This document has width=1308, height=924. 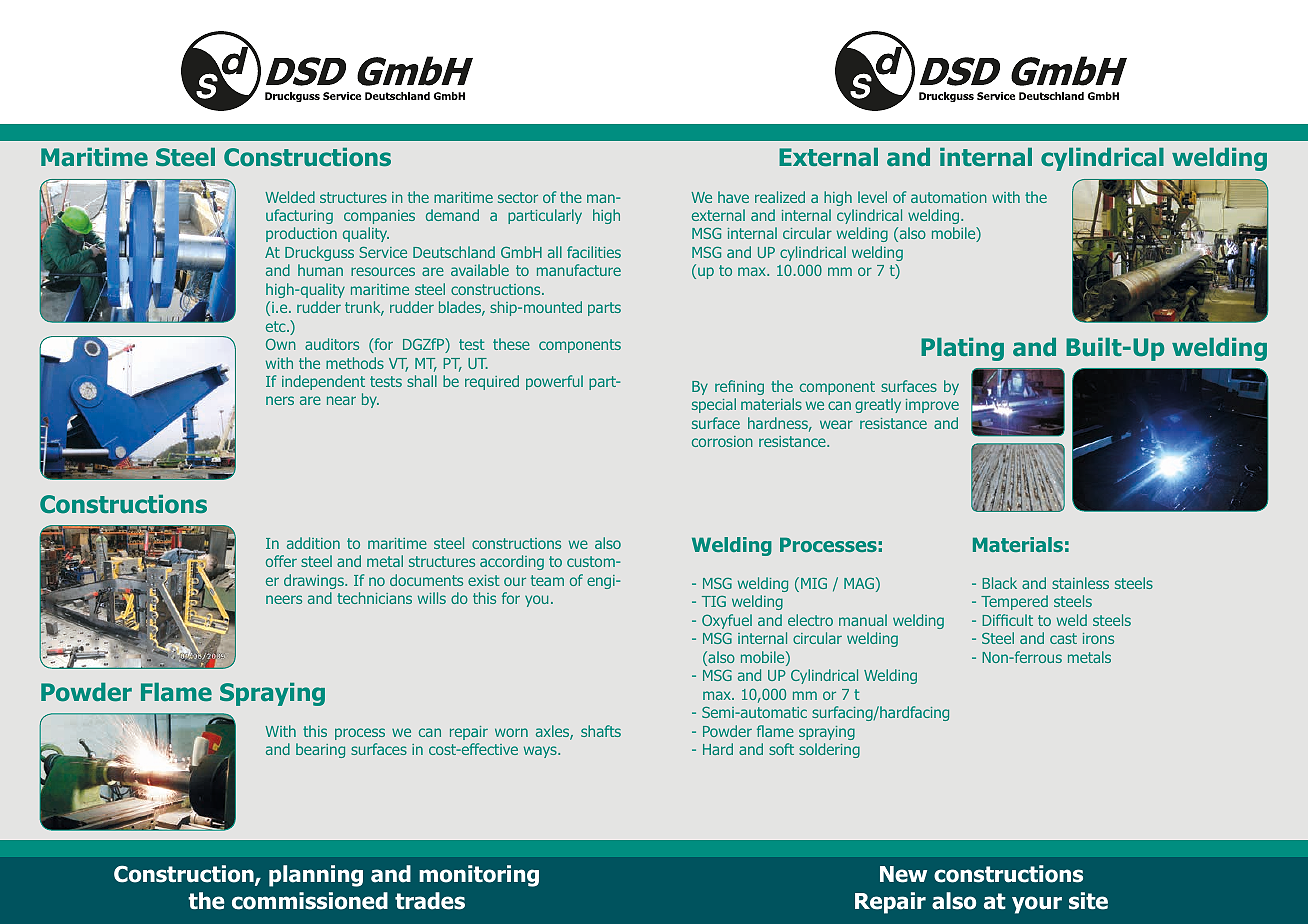 What do you see at coordinates (1037, 905) in the document?
I see `your` at bounding box center [1037, 905].
